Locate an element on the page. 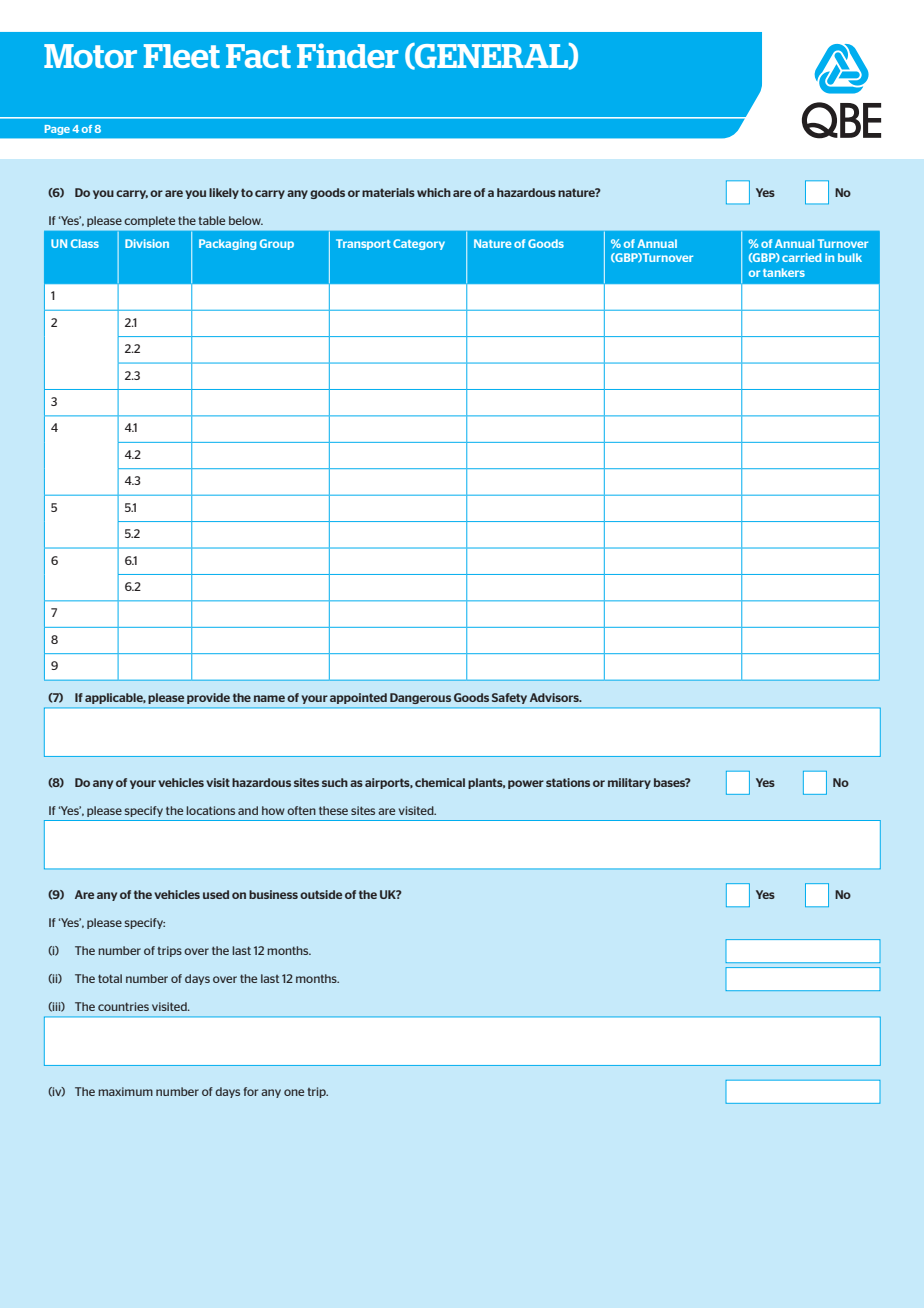 This page has width=924, height=1308. carried is located at coordinates (801, 257).
